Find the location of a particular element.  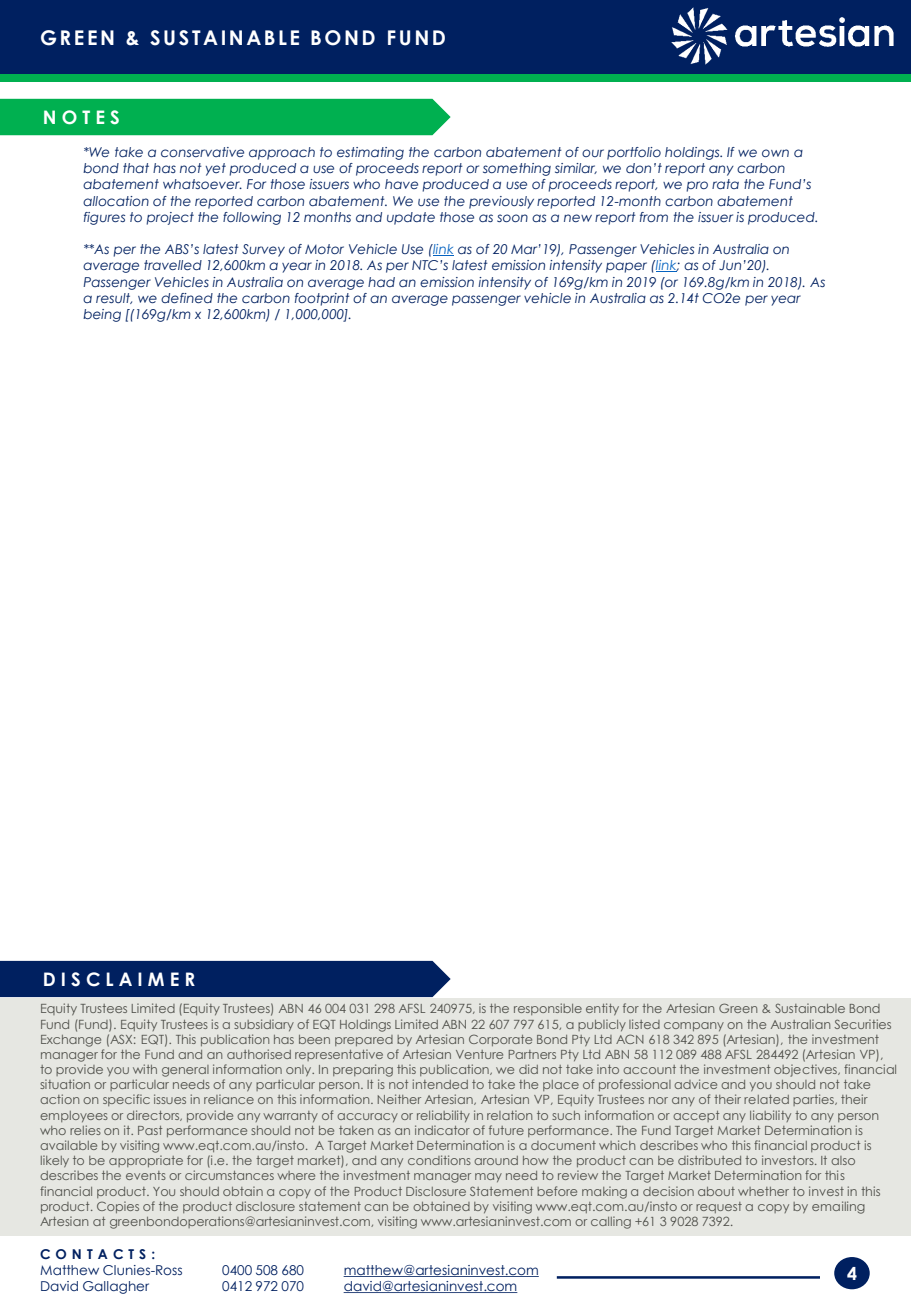

that is located at coordinates (136, 168).
